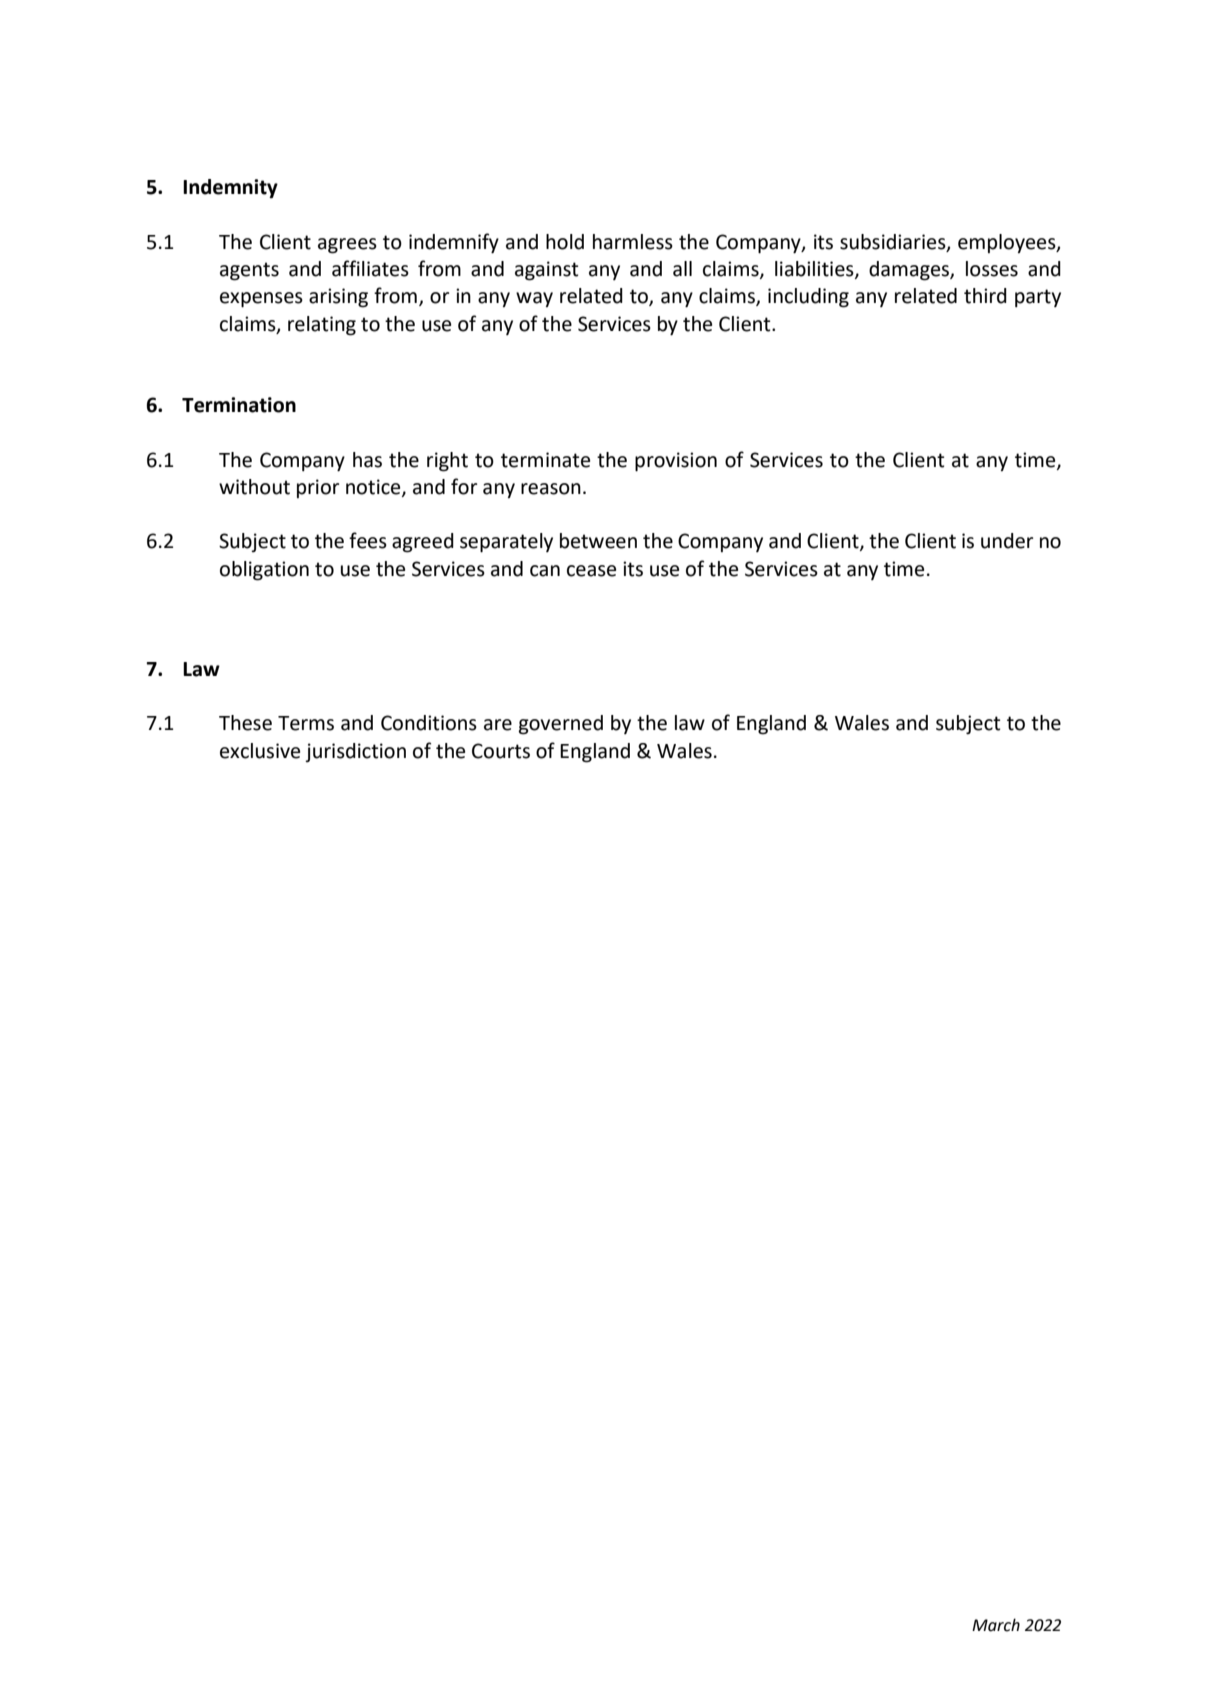 This screenshot has height=1708, width=1207. I want to click on harmless, so click(633, 242).
